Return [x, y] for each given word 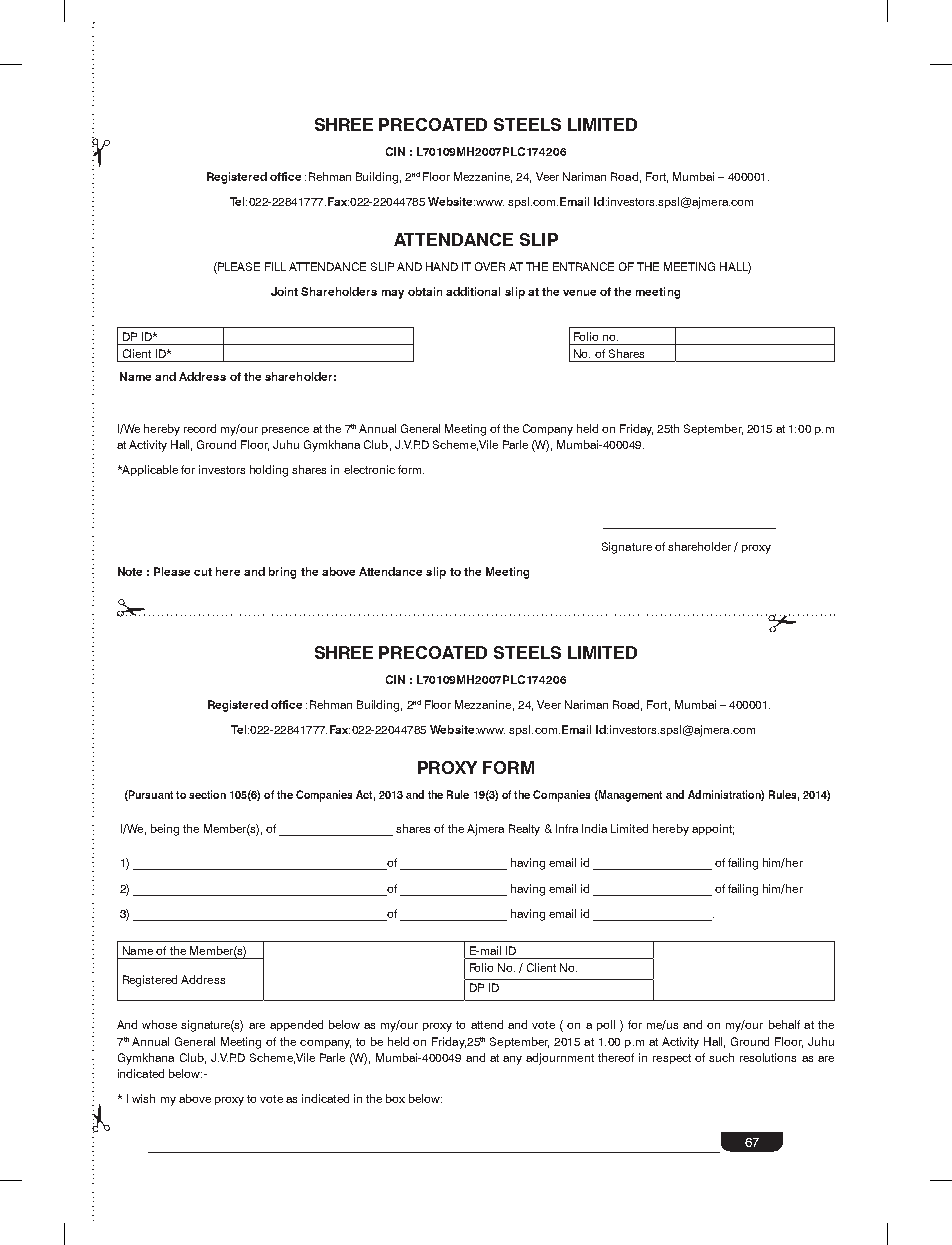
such [721, 1057]
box [395, 1098]
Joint [284, 291]
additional [473, 291]
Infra [567, 828]
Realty [524, 830]
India [594, 828]
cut [203, 572]
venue [579, 293]
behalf [784, 1024]
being [165, 830]
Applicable [149, 470]
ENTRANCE [583, 266]
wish [143, 1098]
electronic [369, 469]
